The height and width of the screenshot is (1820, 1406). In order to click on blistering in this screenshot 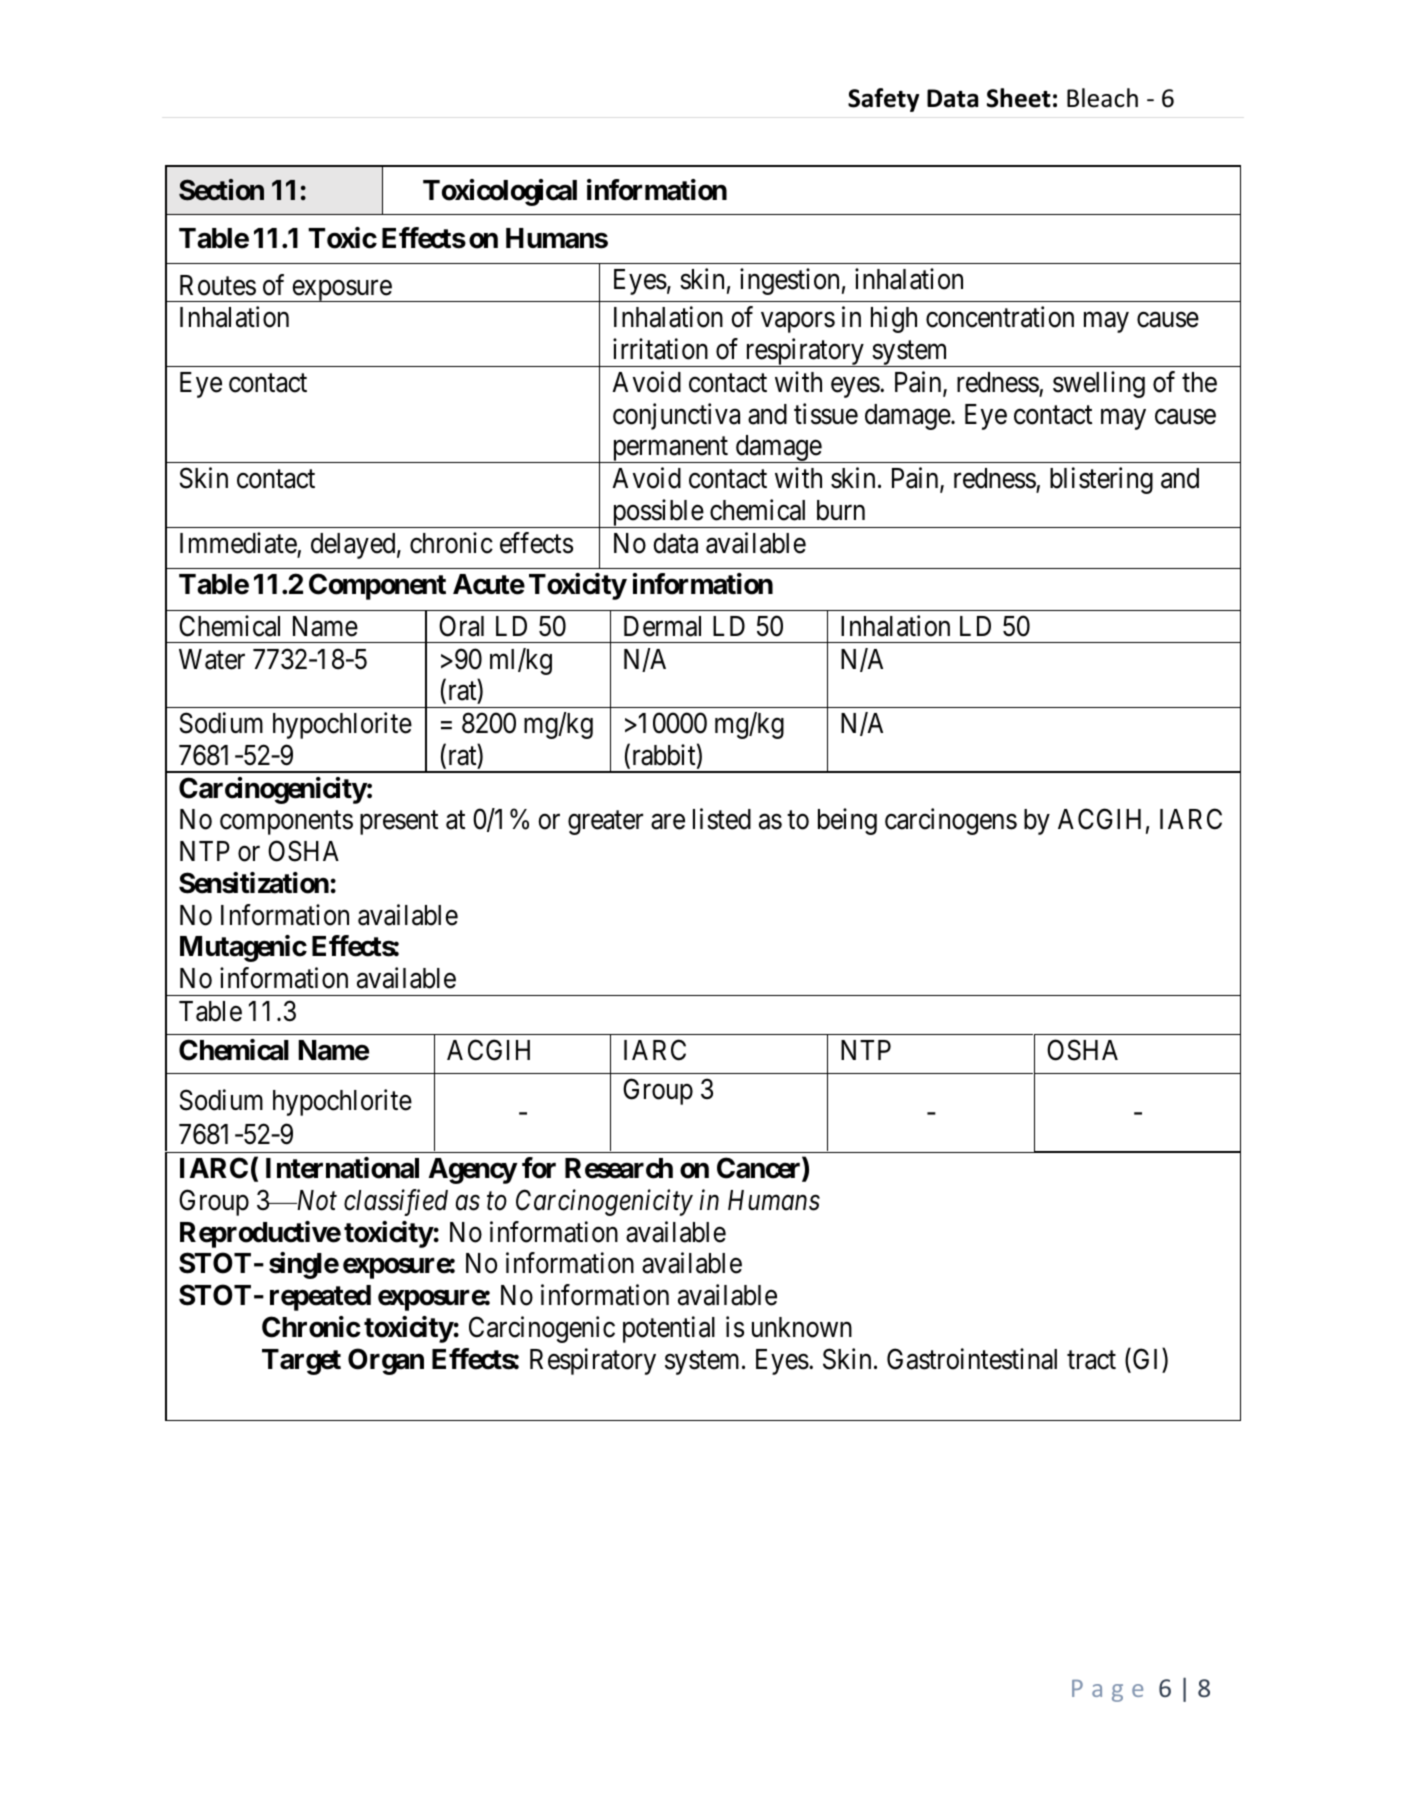, I will do `click(1101, 481)`.
